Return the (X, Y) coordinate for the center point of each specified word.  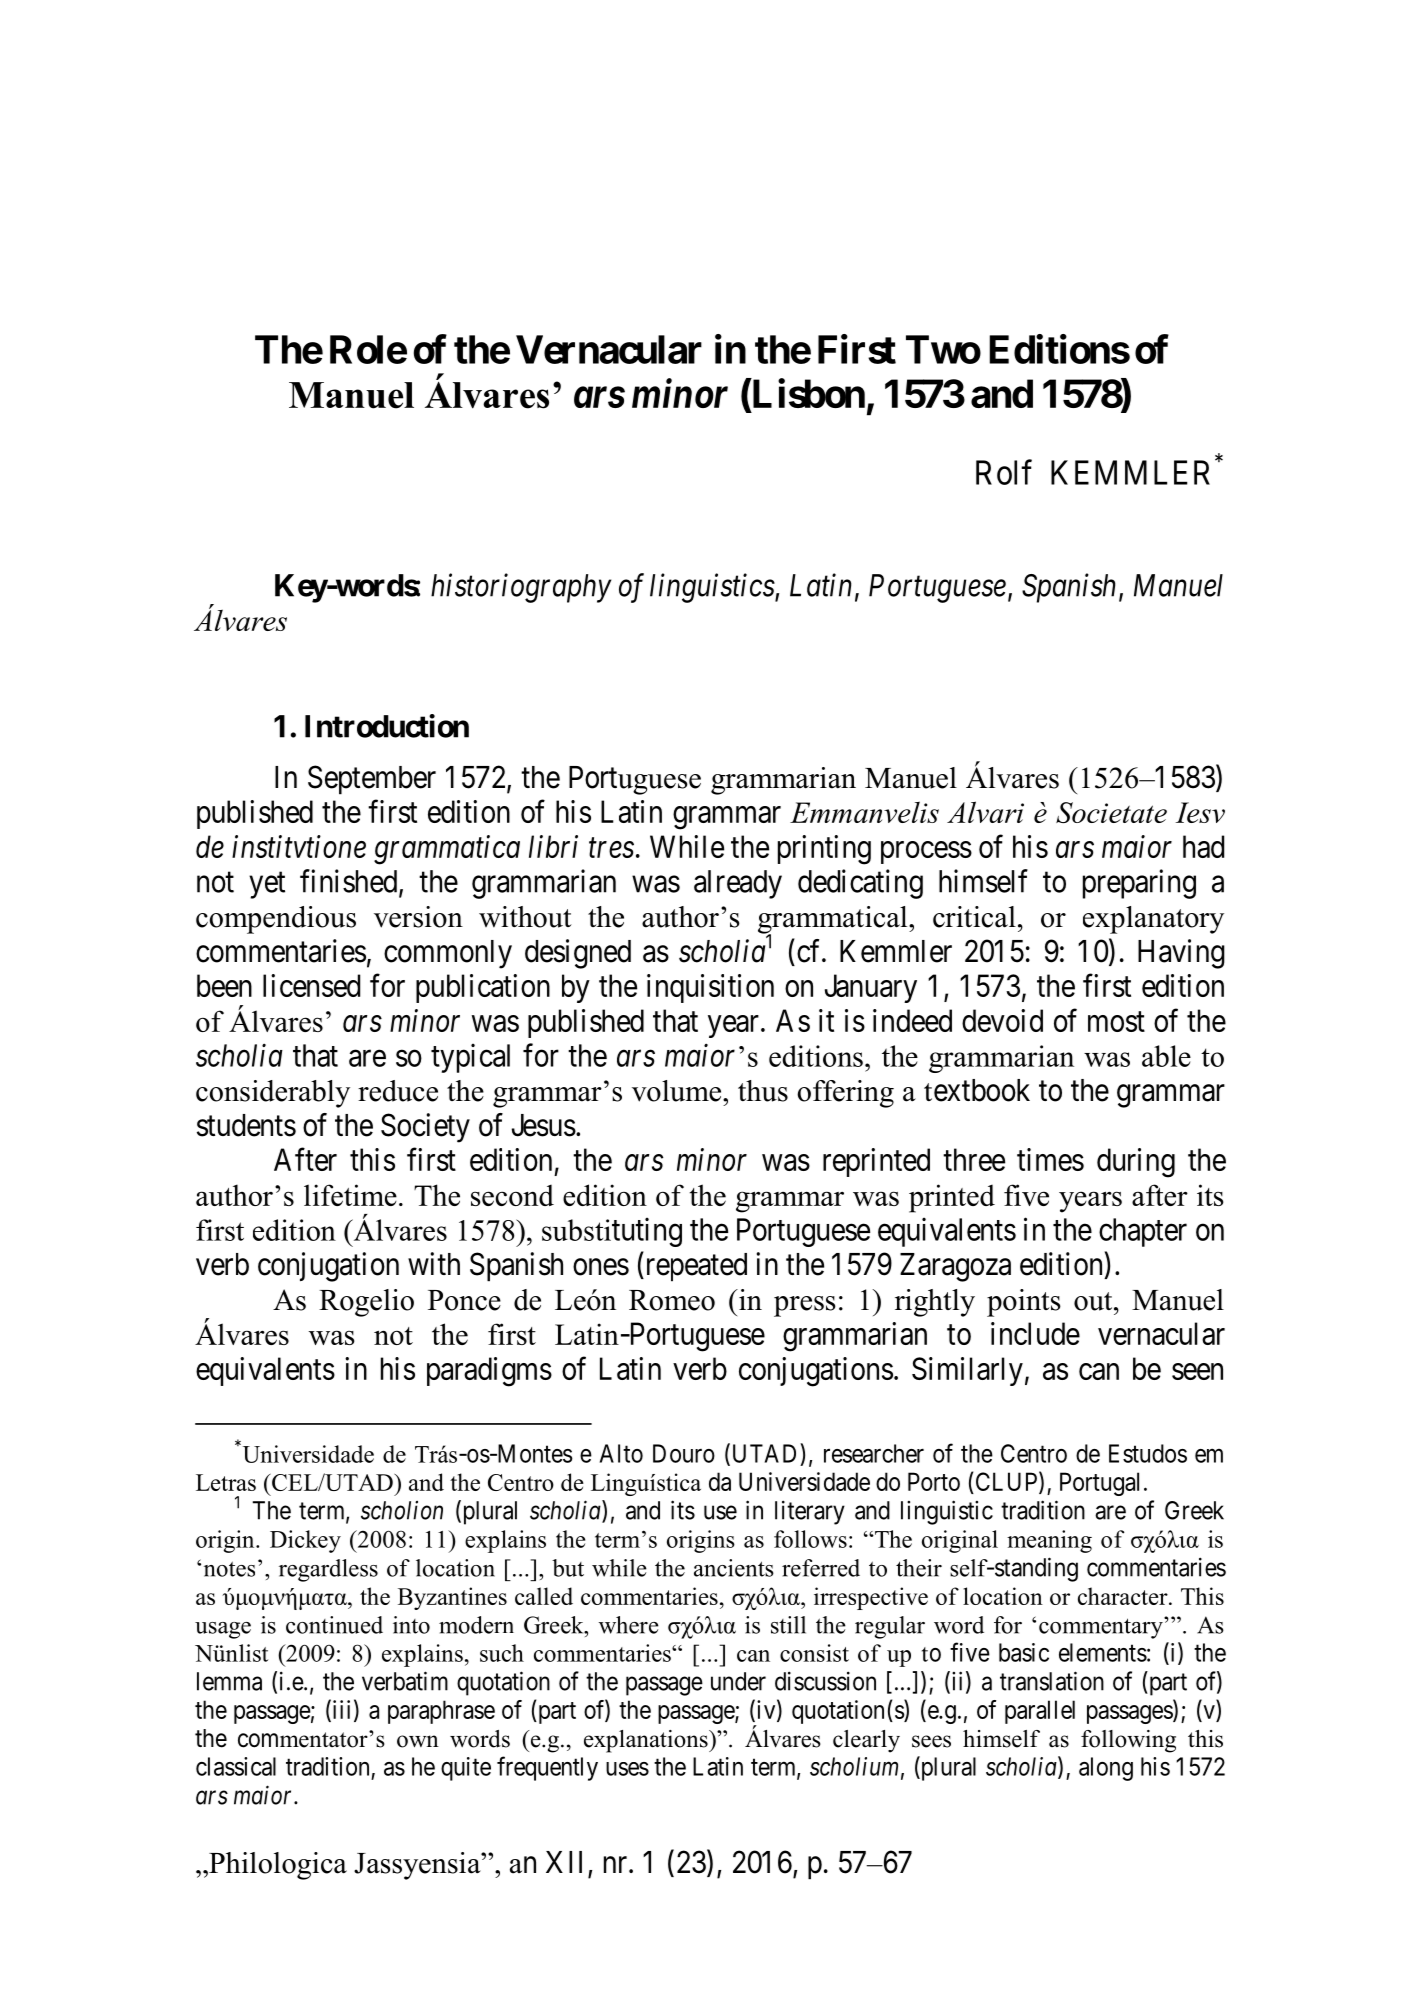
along (1106, 1769)
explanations (647, 1741)
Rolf (1004, 472)
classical (236, 1766)
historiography (521, 588)
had (1203, 846)
